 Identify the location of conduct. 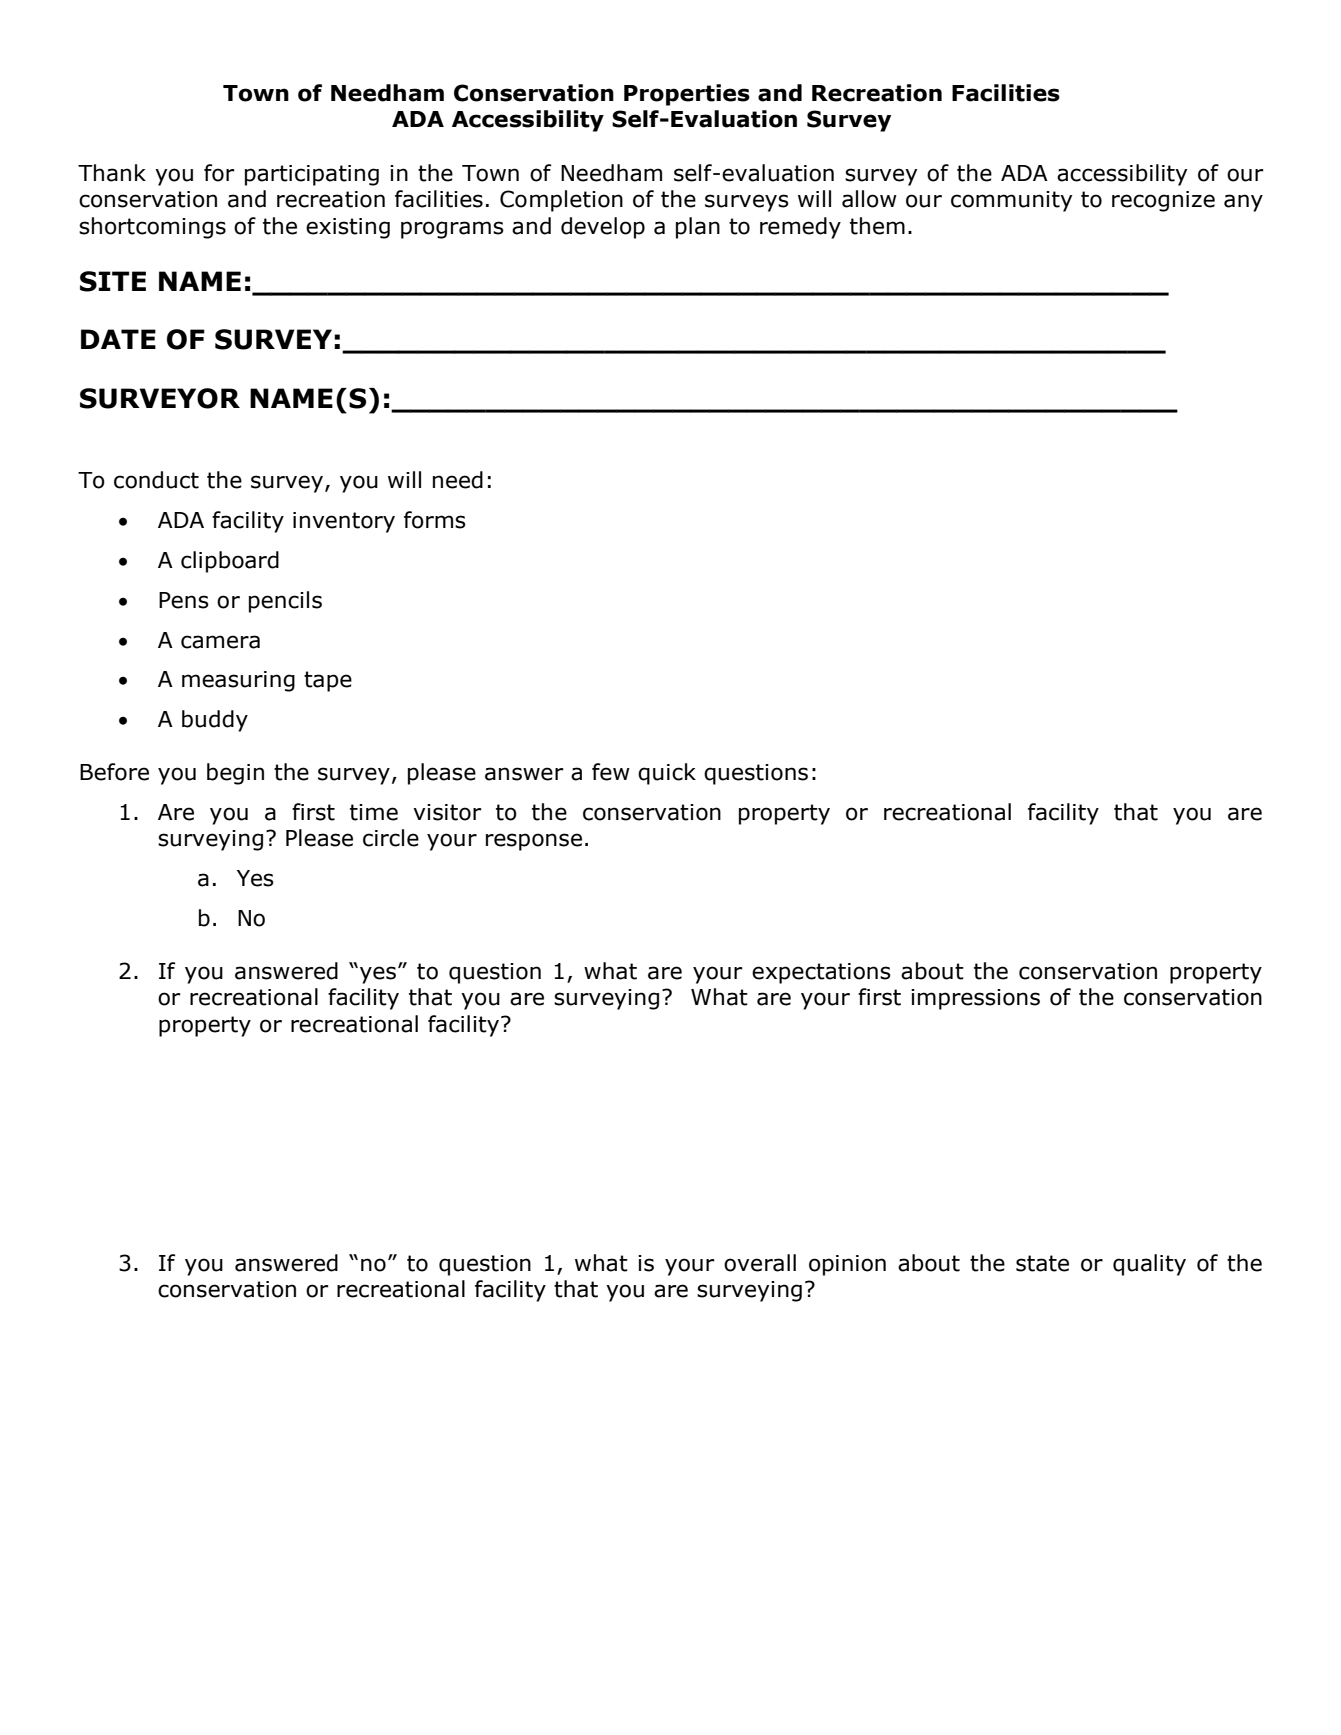
(156, 480).
